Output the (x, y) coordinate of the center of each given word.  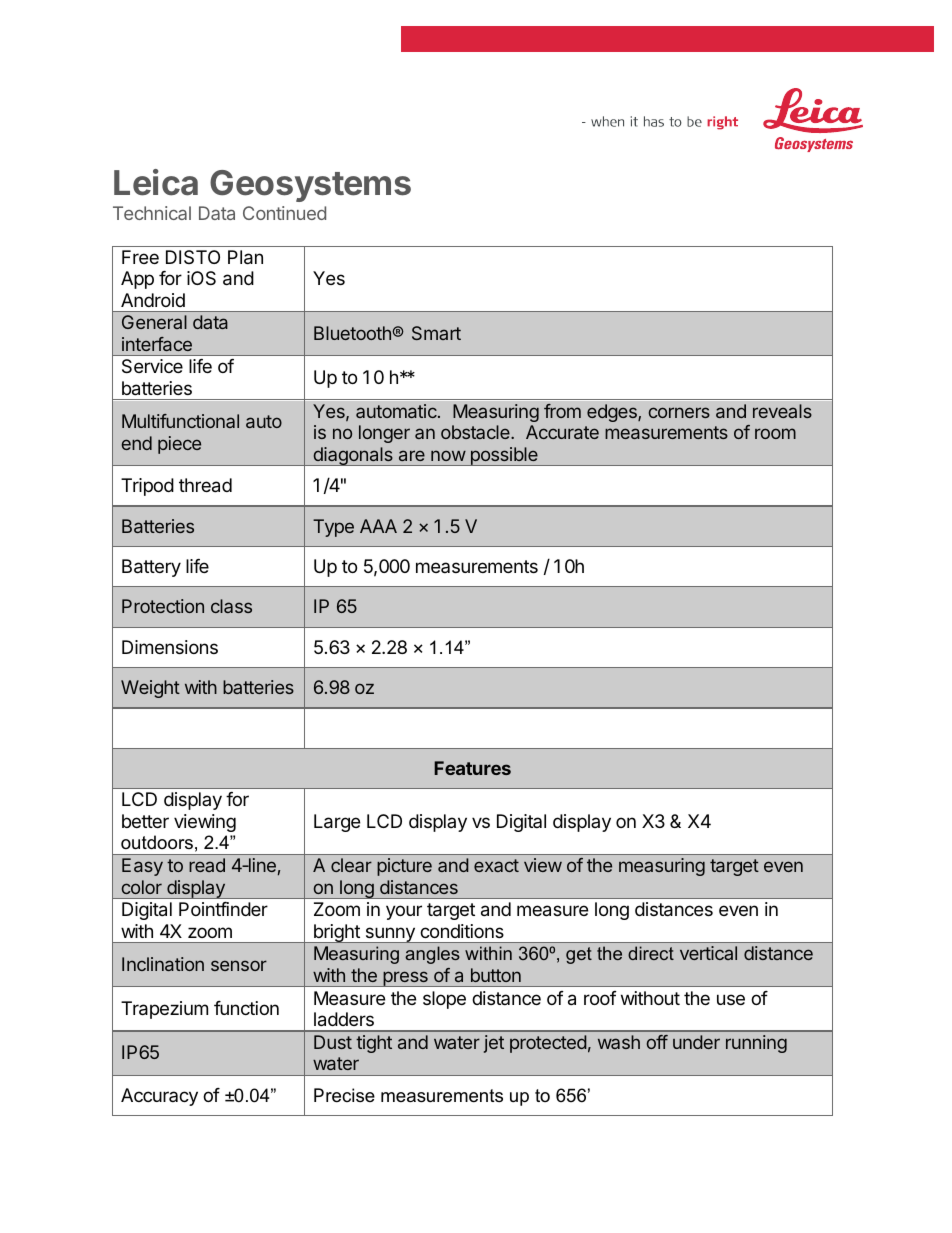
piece (179, 445)
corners (679, 412)
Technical (152, 213)
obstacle (476, 432)
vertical (708, 953)
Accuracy (159, 1097)
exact (496, 865)
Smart (436, 333)
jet (494, 1044)
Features (472, 768)
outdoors (157, 842)
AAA (378, 526)
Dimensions (170, 647)
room (775, 433)
